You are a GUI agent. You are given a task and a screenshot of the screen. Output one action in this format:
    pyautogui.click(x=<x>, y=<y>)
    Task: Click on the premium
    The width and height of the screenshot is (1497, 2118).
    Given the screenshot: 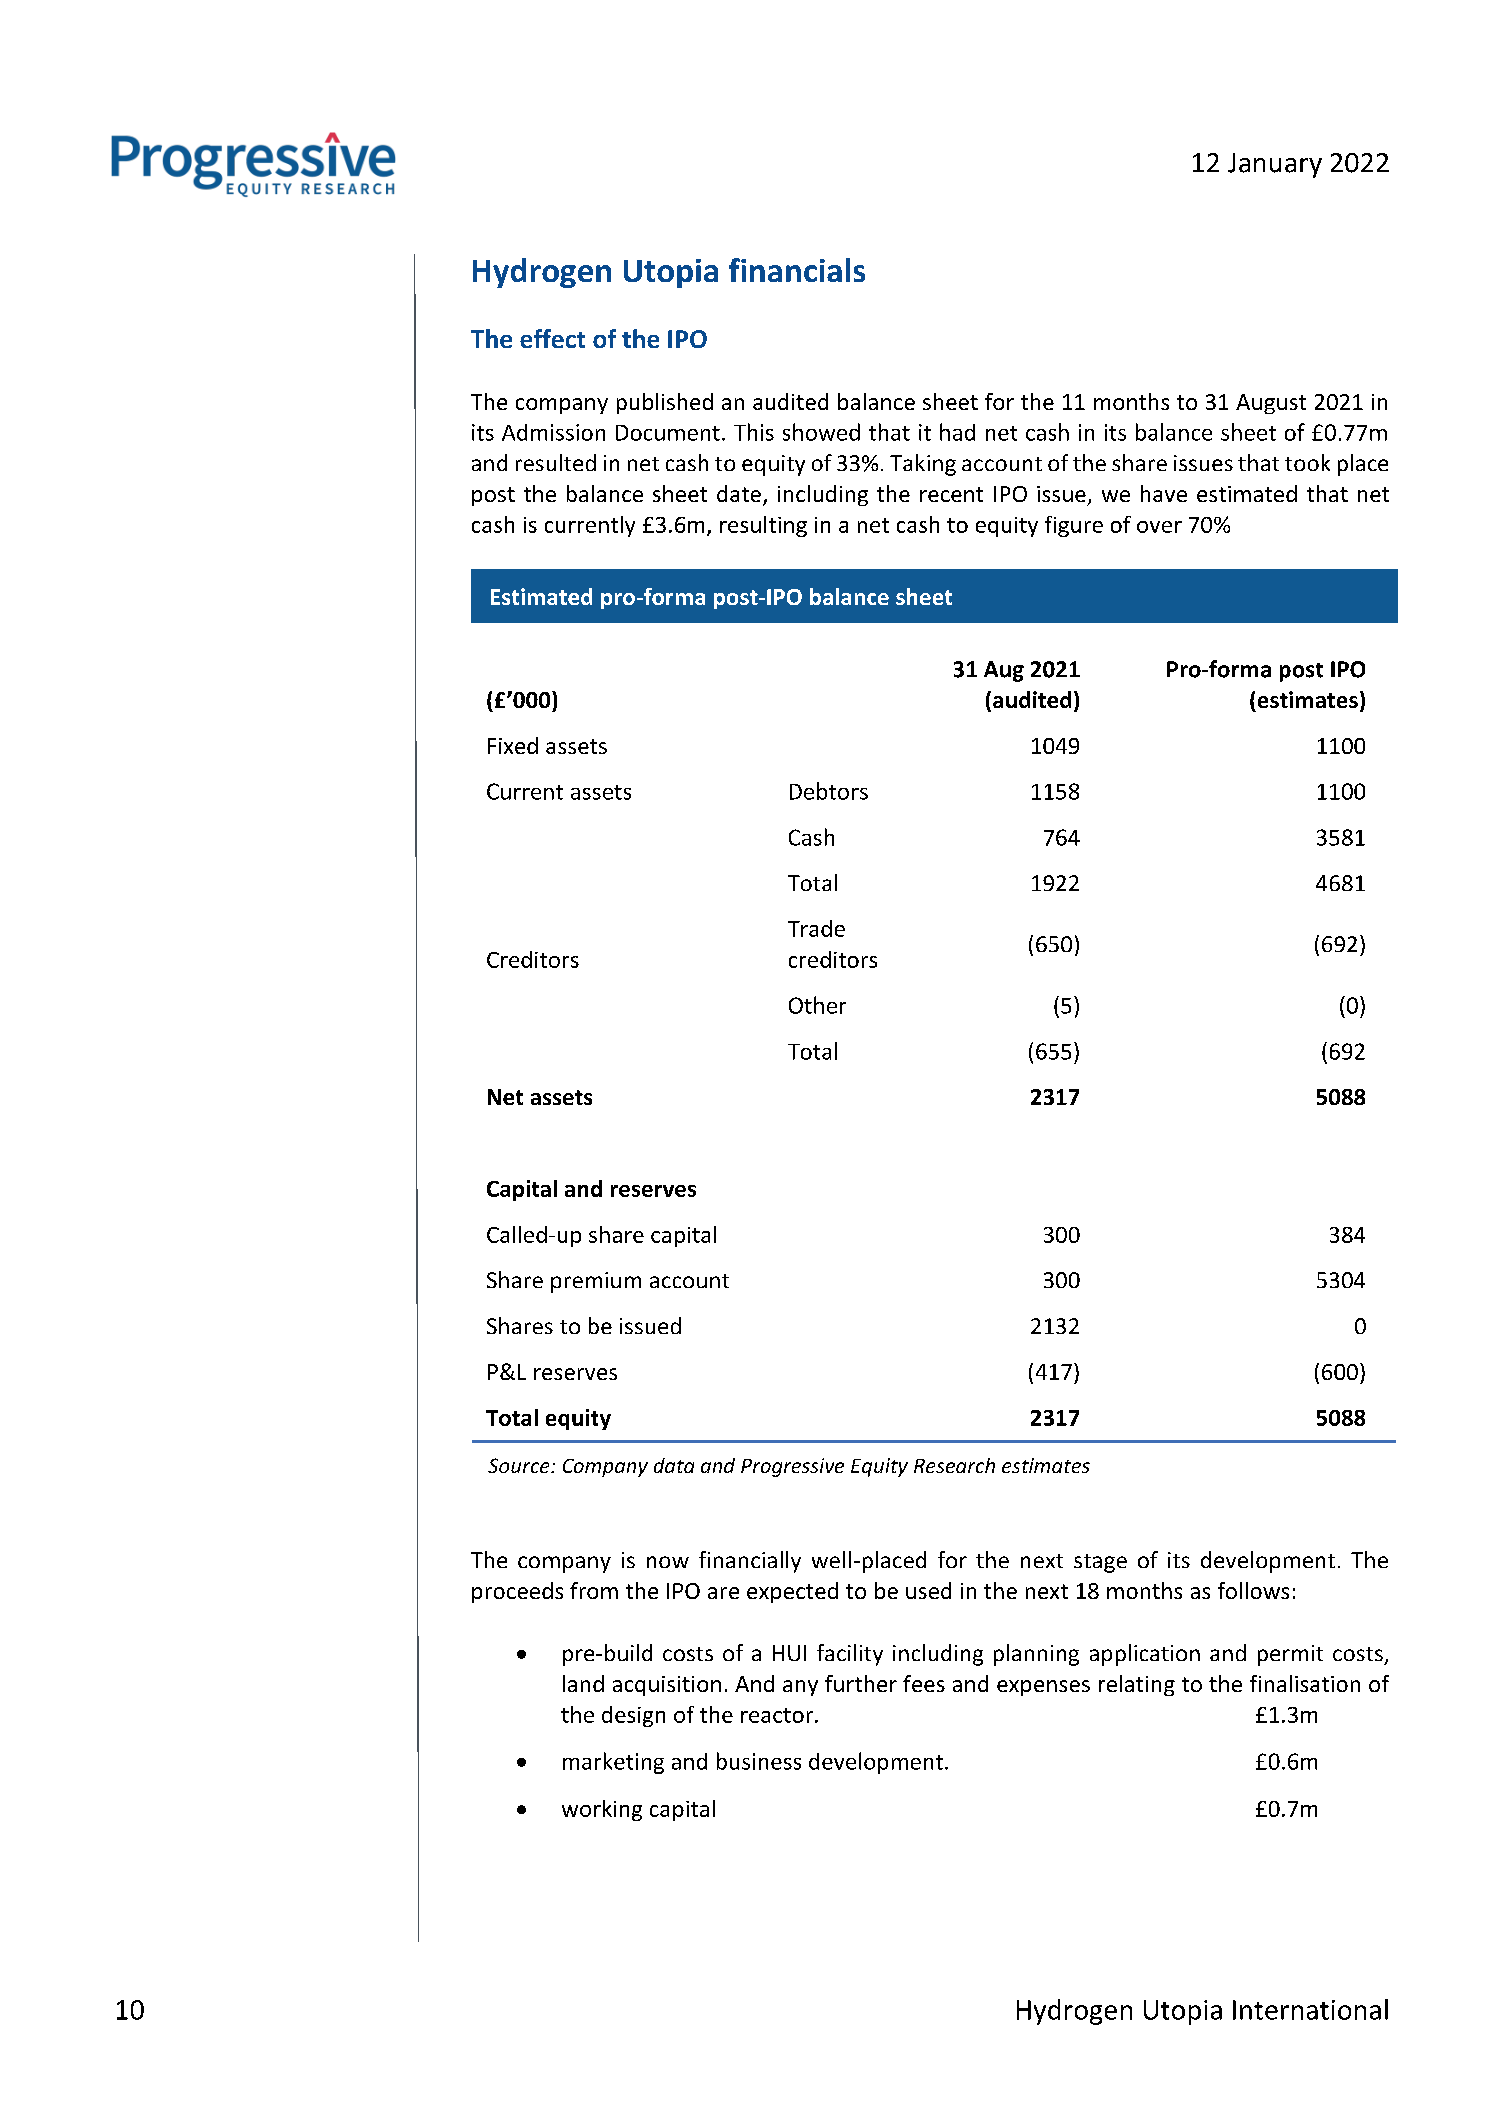 What is the action you would take?
    pyautogui.click(x=596, y=1282)
